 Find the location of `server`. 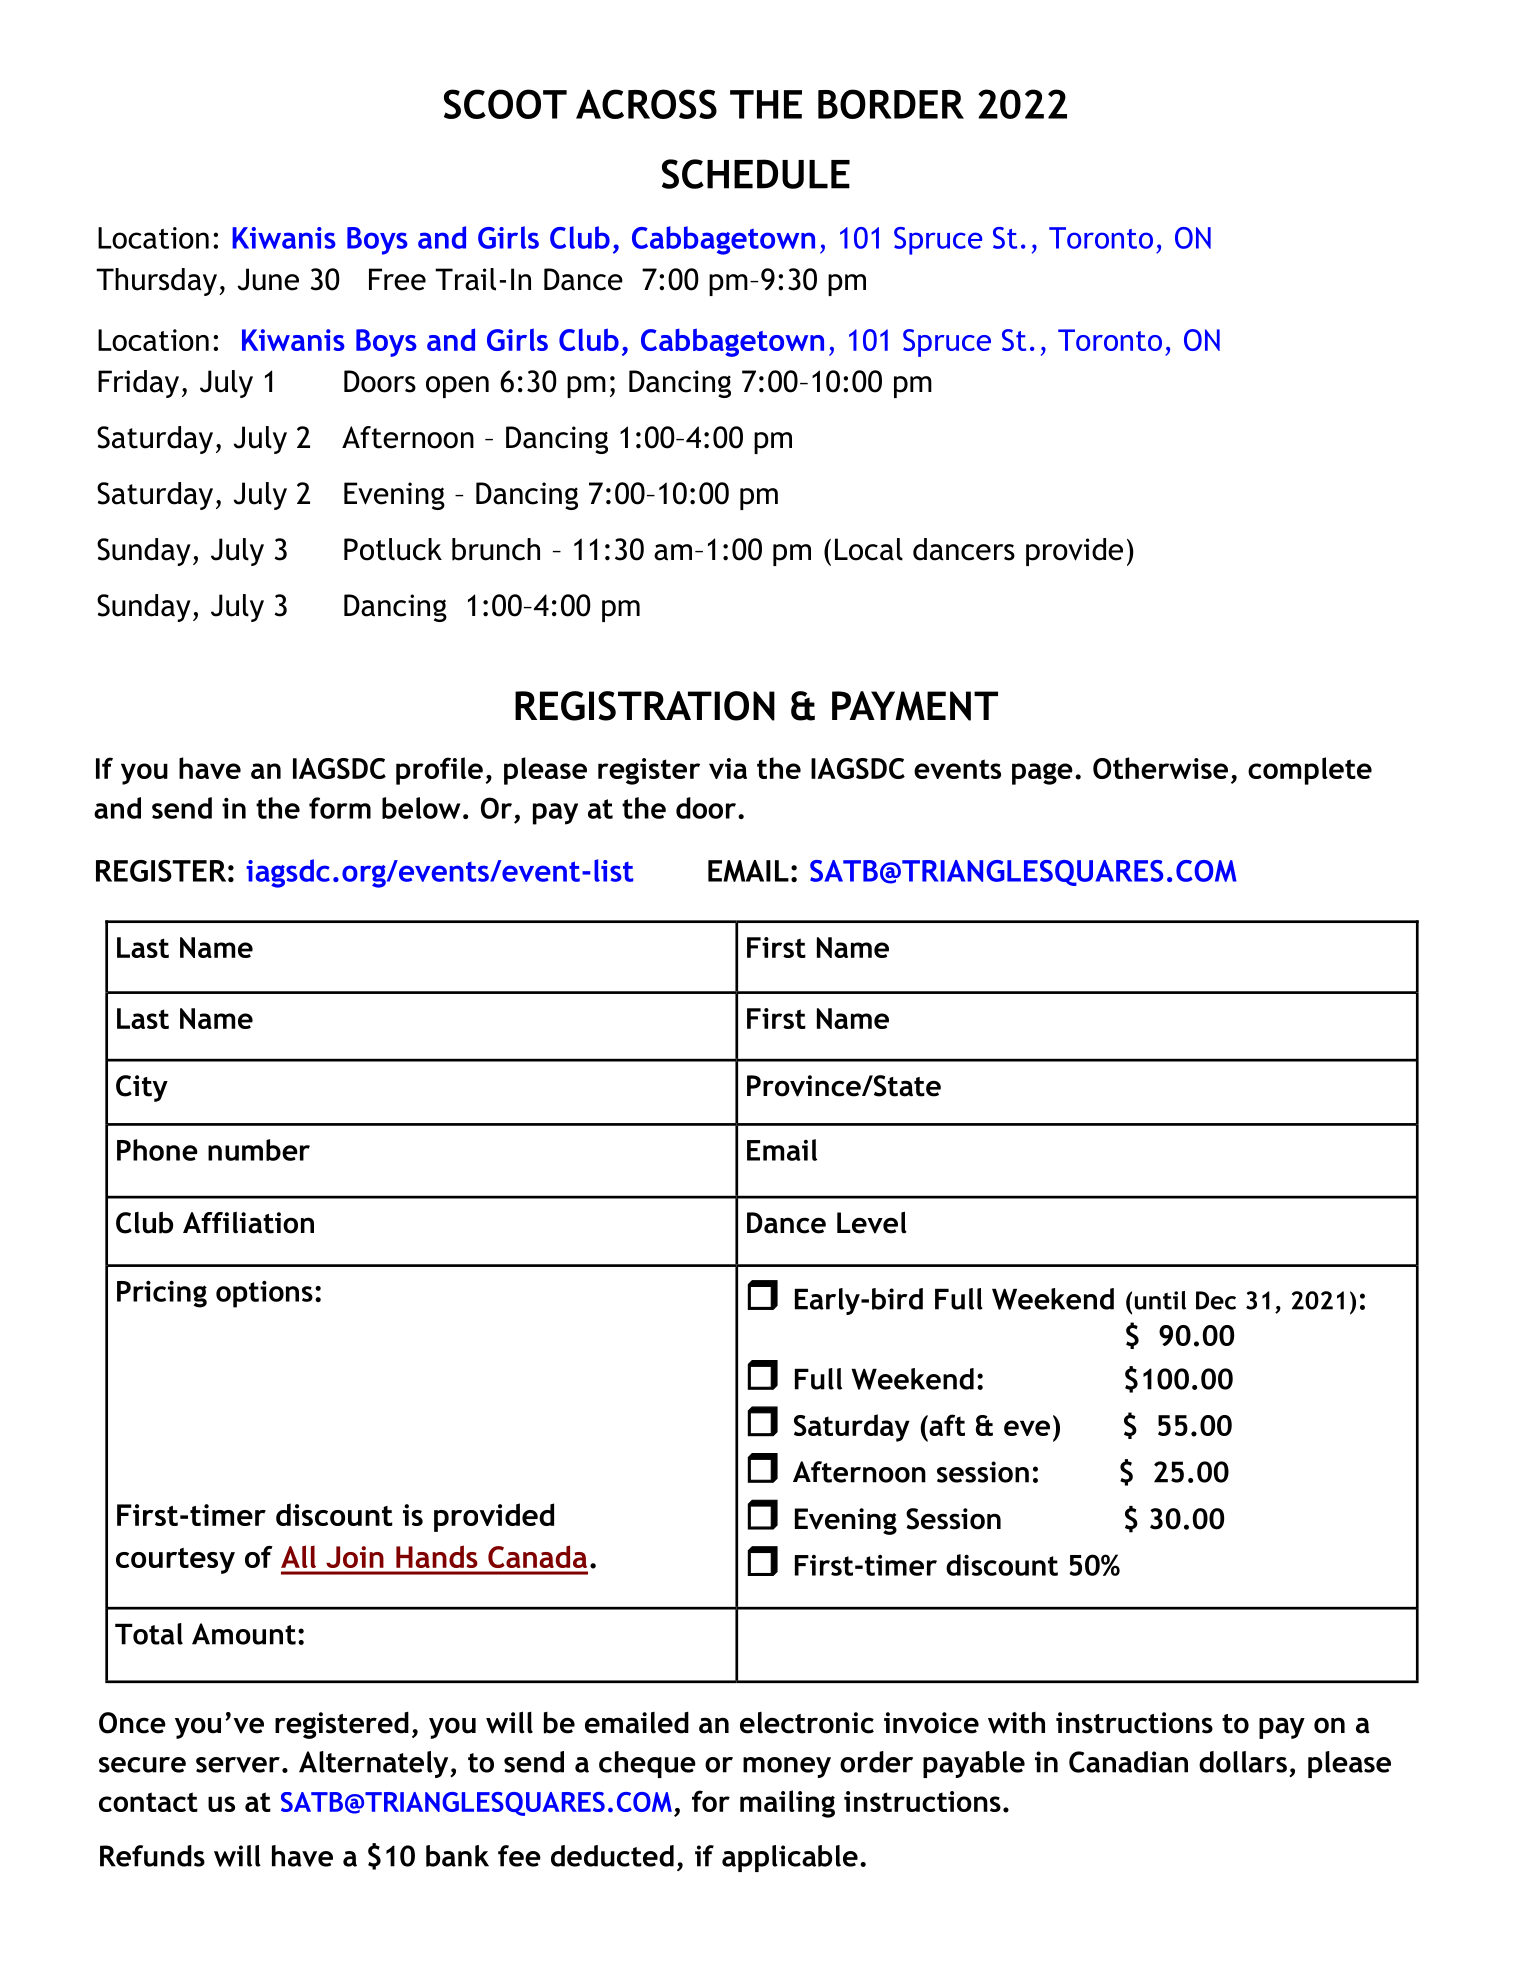

server is located at coordinates (238, 1765).
